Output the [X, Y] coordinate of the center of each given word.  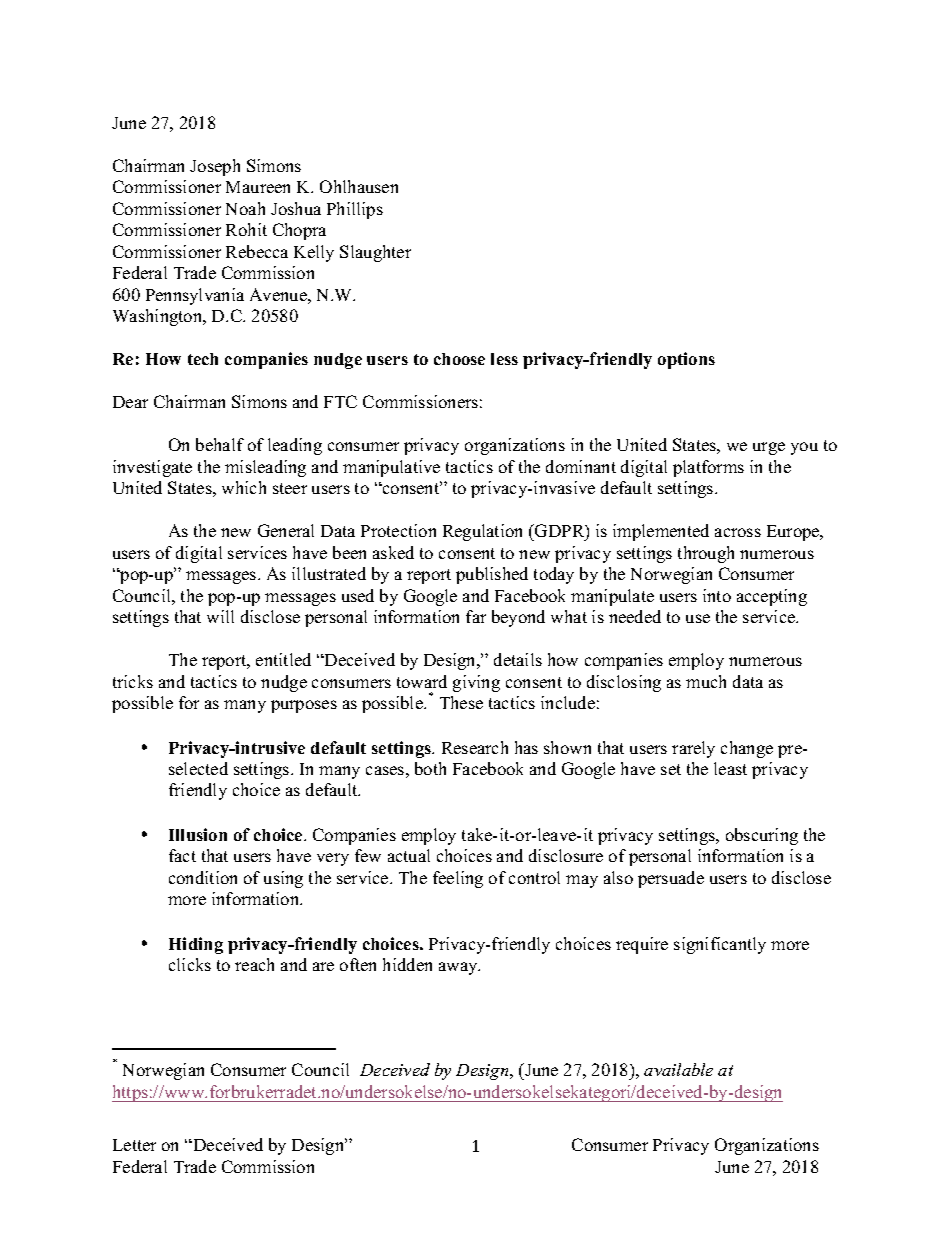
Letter [134, 1145]
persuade [671, 879]
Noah [245, 208]
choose [459, 359]
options [686, 360]
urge [769, 448]
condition [203, 877]
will [220, 616]
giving [476, 683]
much [706, 681]
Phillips [355, 210]
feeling [458, 879]
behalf [220, 444]
